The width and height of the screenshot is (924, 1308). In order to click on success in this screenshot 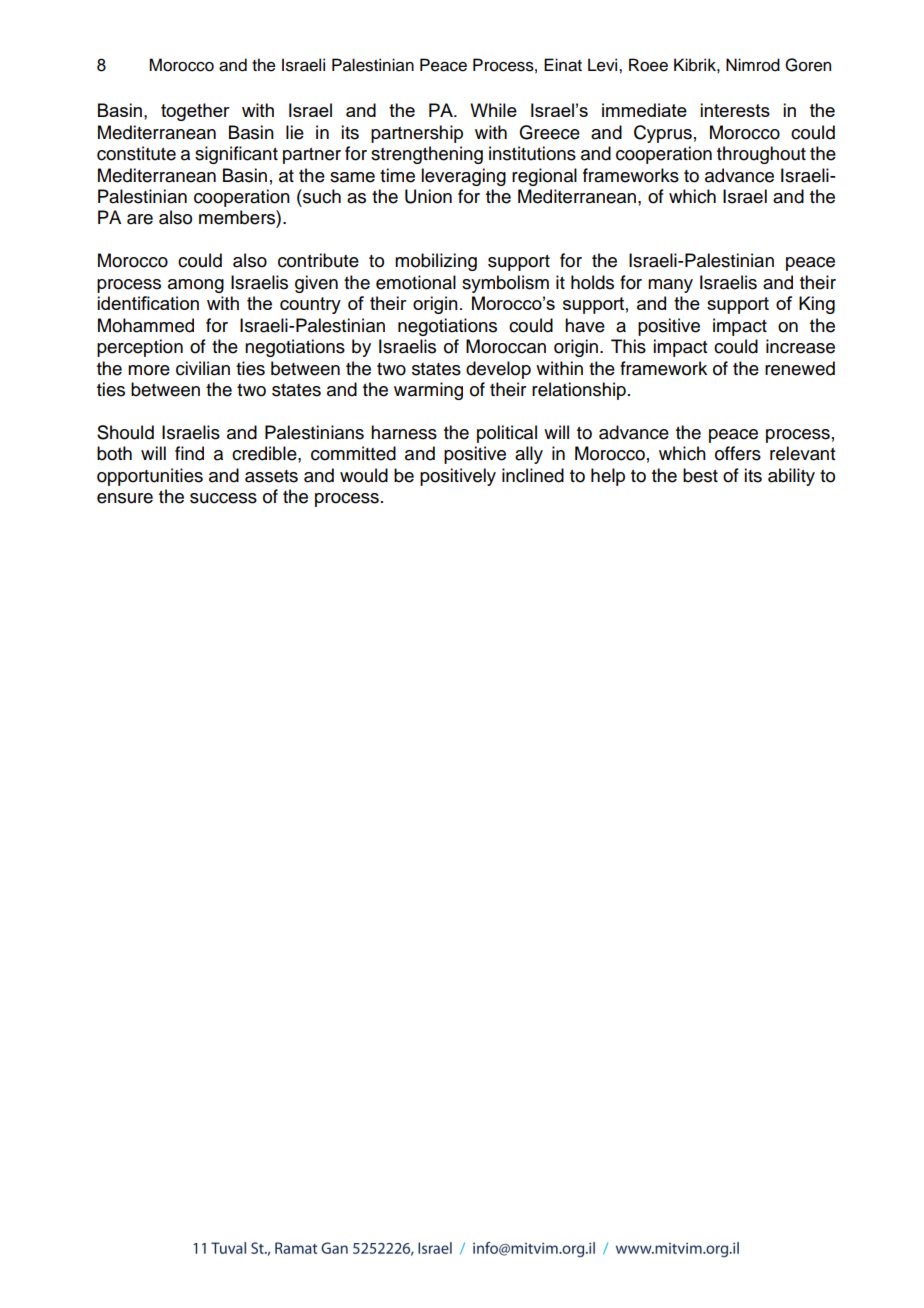, I will do `click(223, 498)`.
